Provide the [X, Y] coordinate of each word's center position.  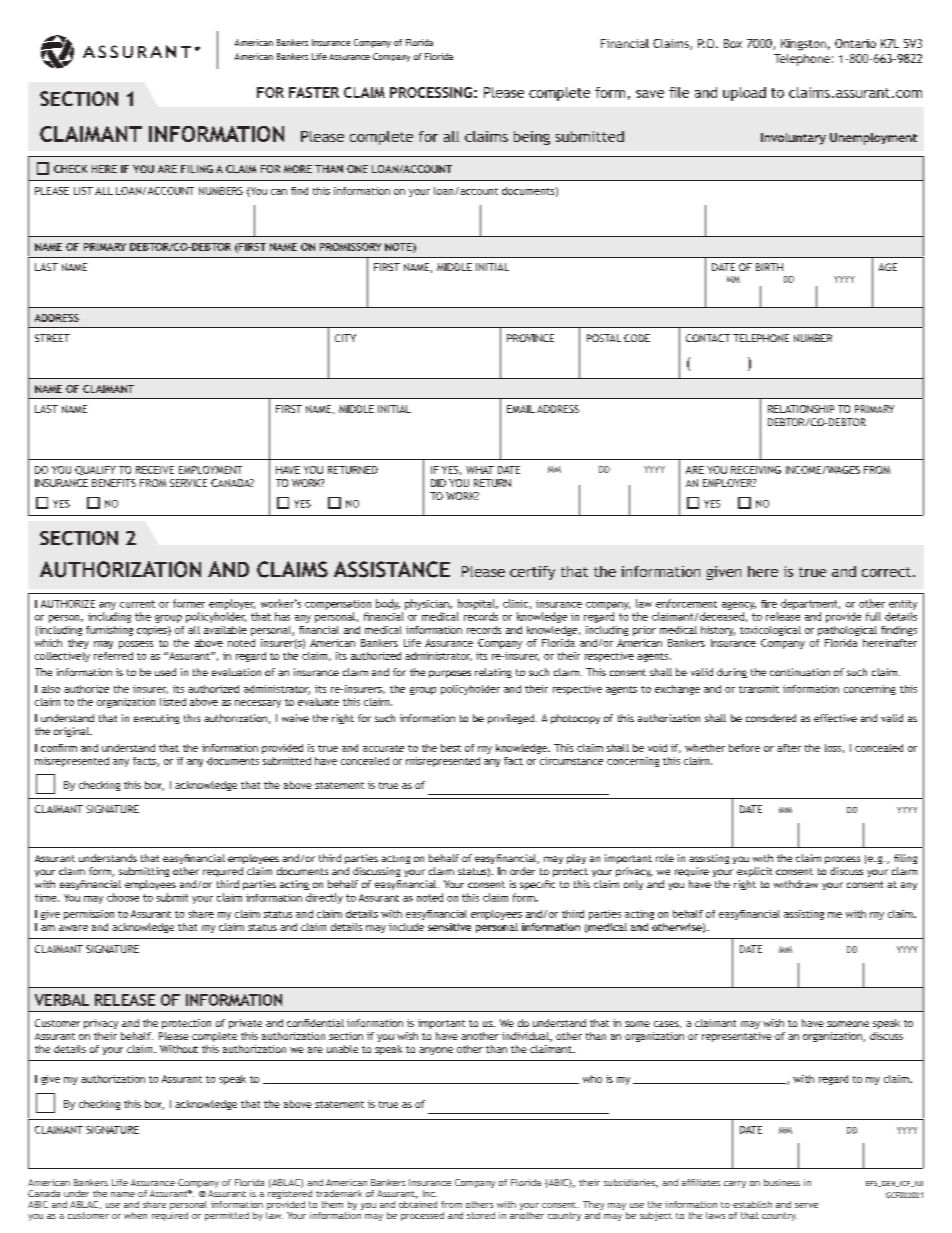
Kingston [803, 45]
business [782, 1182]
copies [153, 631]
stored [481, 1215]
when [135, 1215]
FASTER [314, 92]
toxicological [770, 631]
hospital [477, 604]
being [532, 138]
